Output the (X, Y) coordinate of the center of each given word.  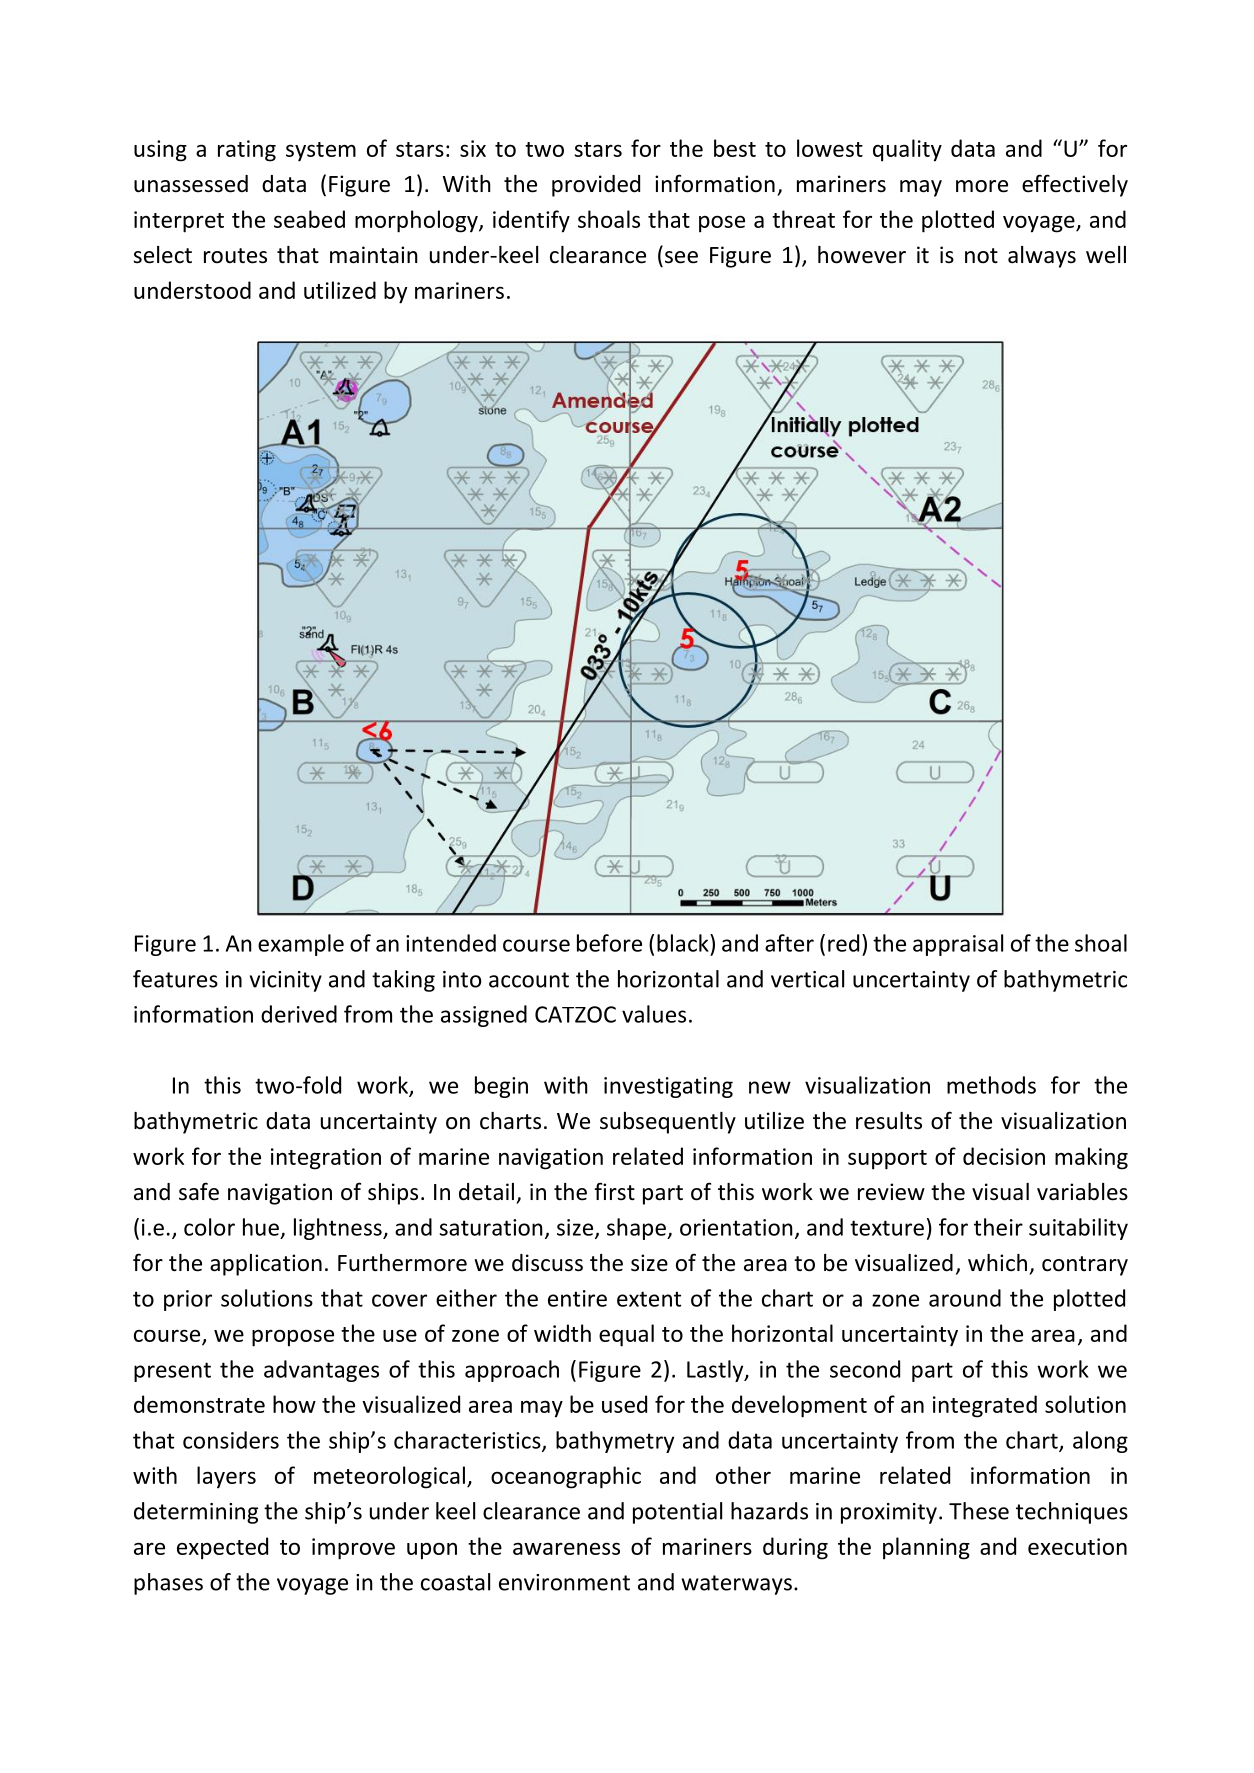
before (609, 943)
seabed (309, 219)
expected (222, 1548)
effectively (1075, 185)
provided (596, 186)
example (301, 945)
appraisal (958, 945)
